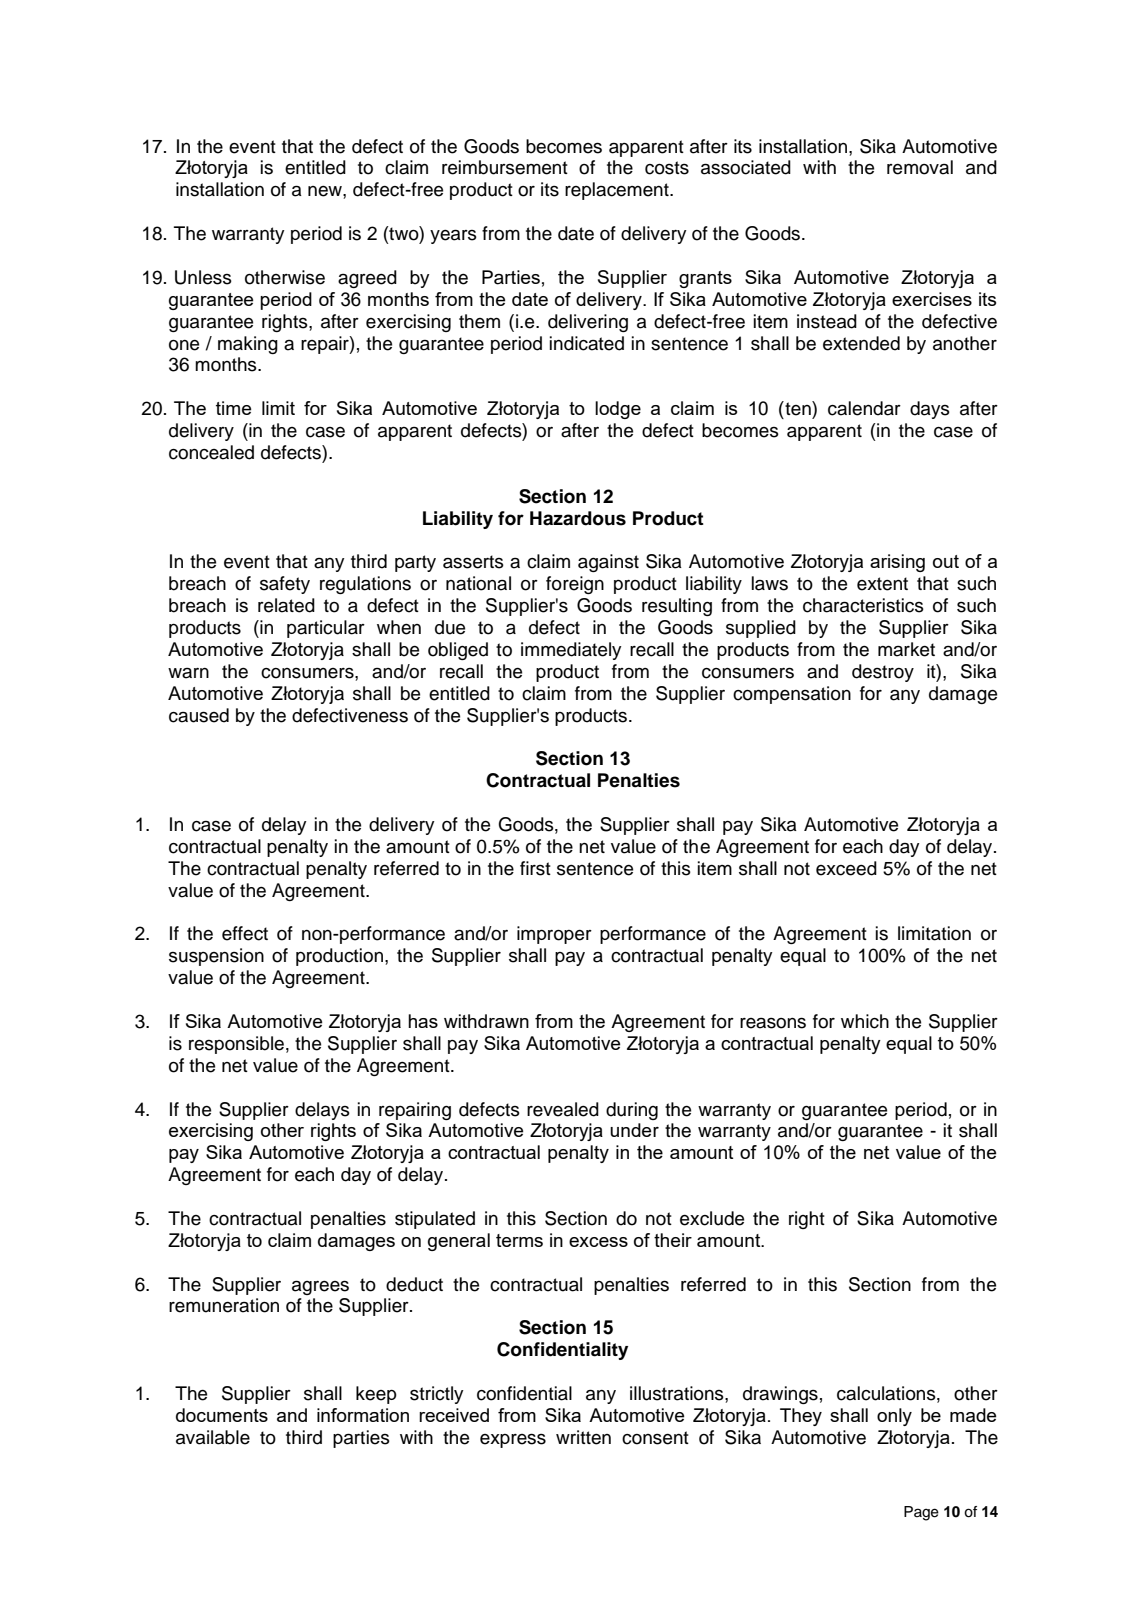 The height and width of the document is (1602, 1133). I want to click on written, so click(583, 1437).
